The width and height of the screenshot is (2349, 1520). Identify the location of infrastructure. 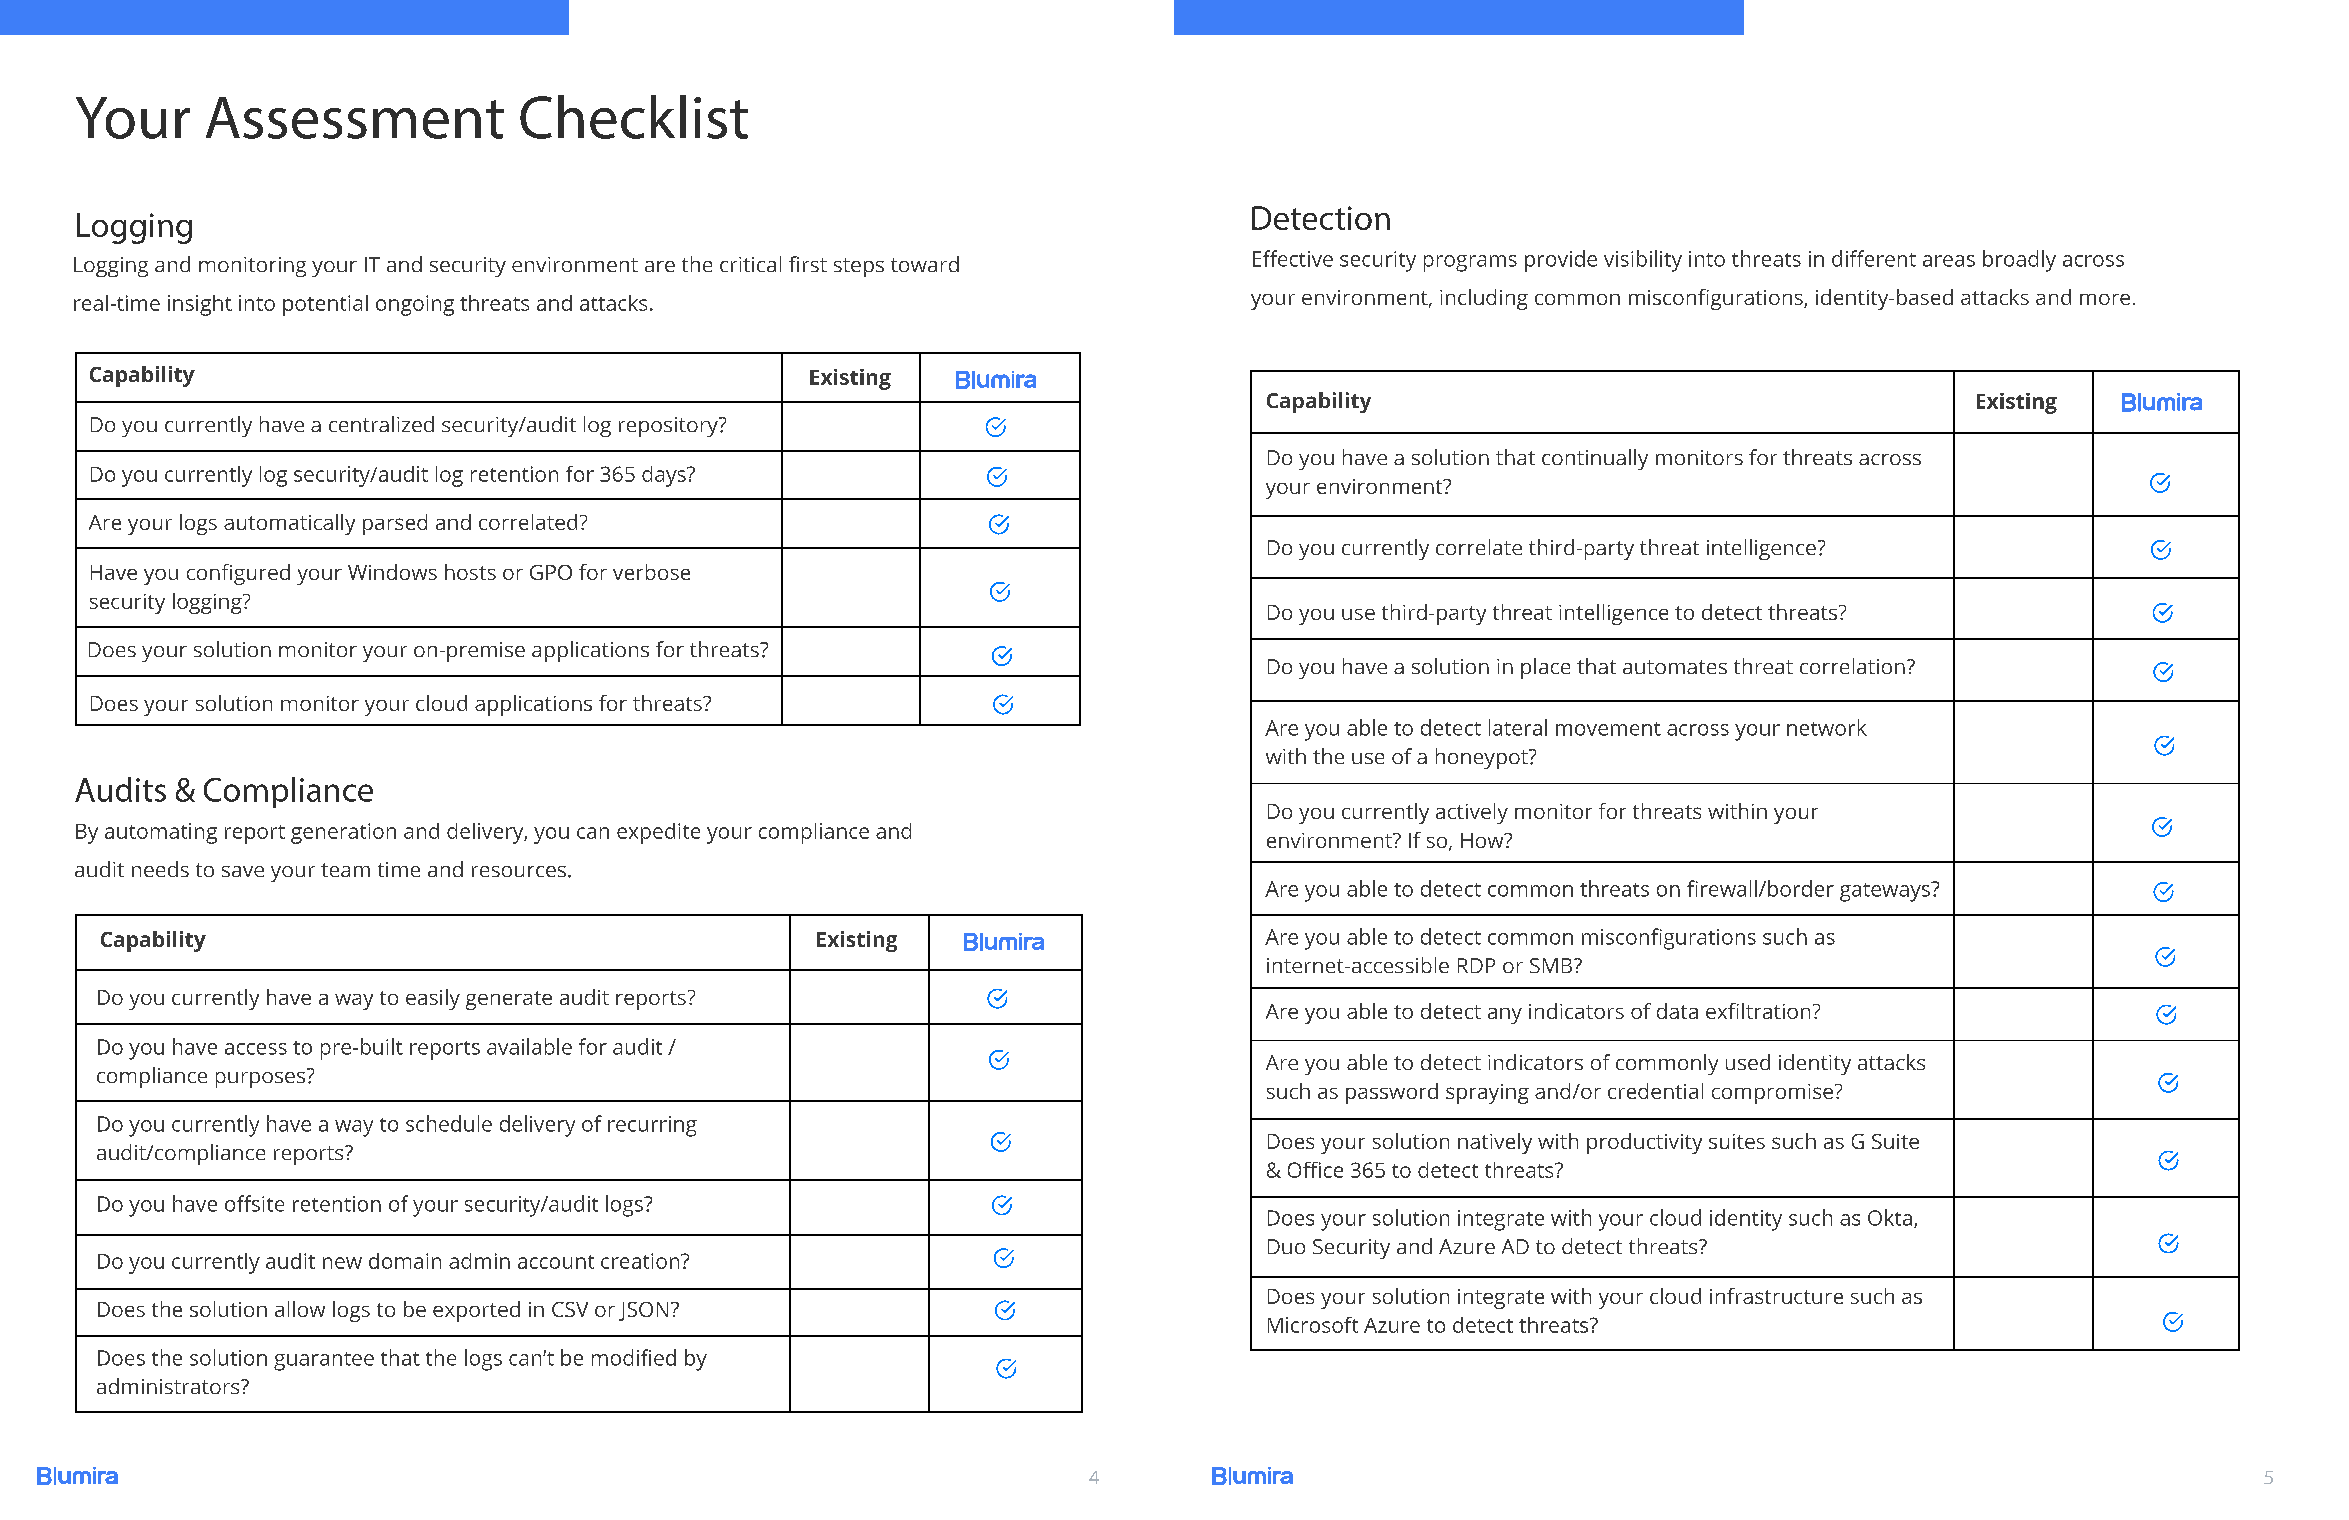
(1776, 1296).
